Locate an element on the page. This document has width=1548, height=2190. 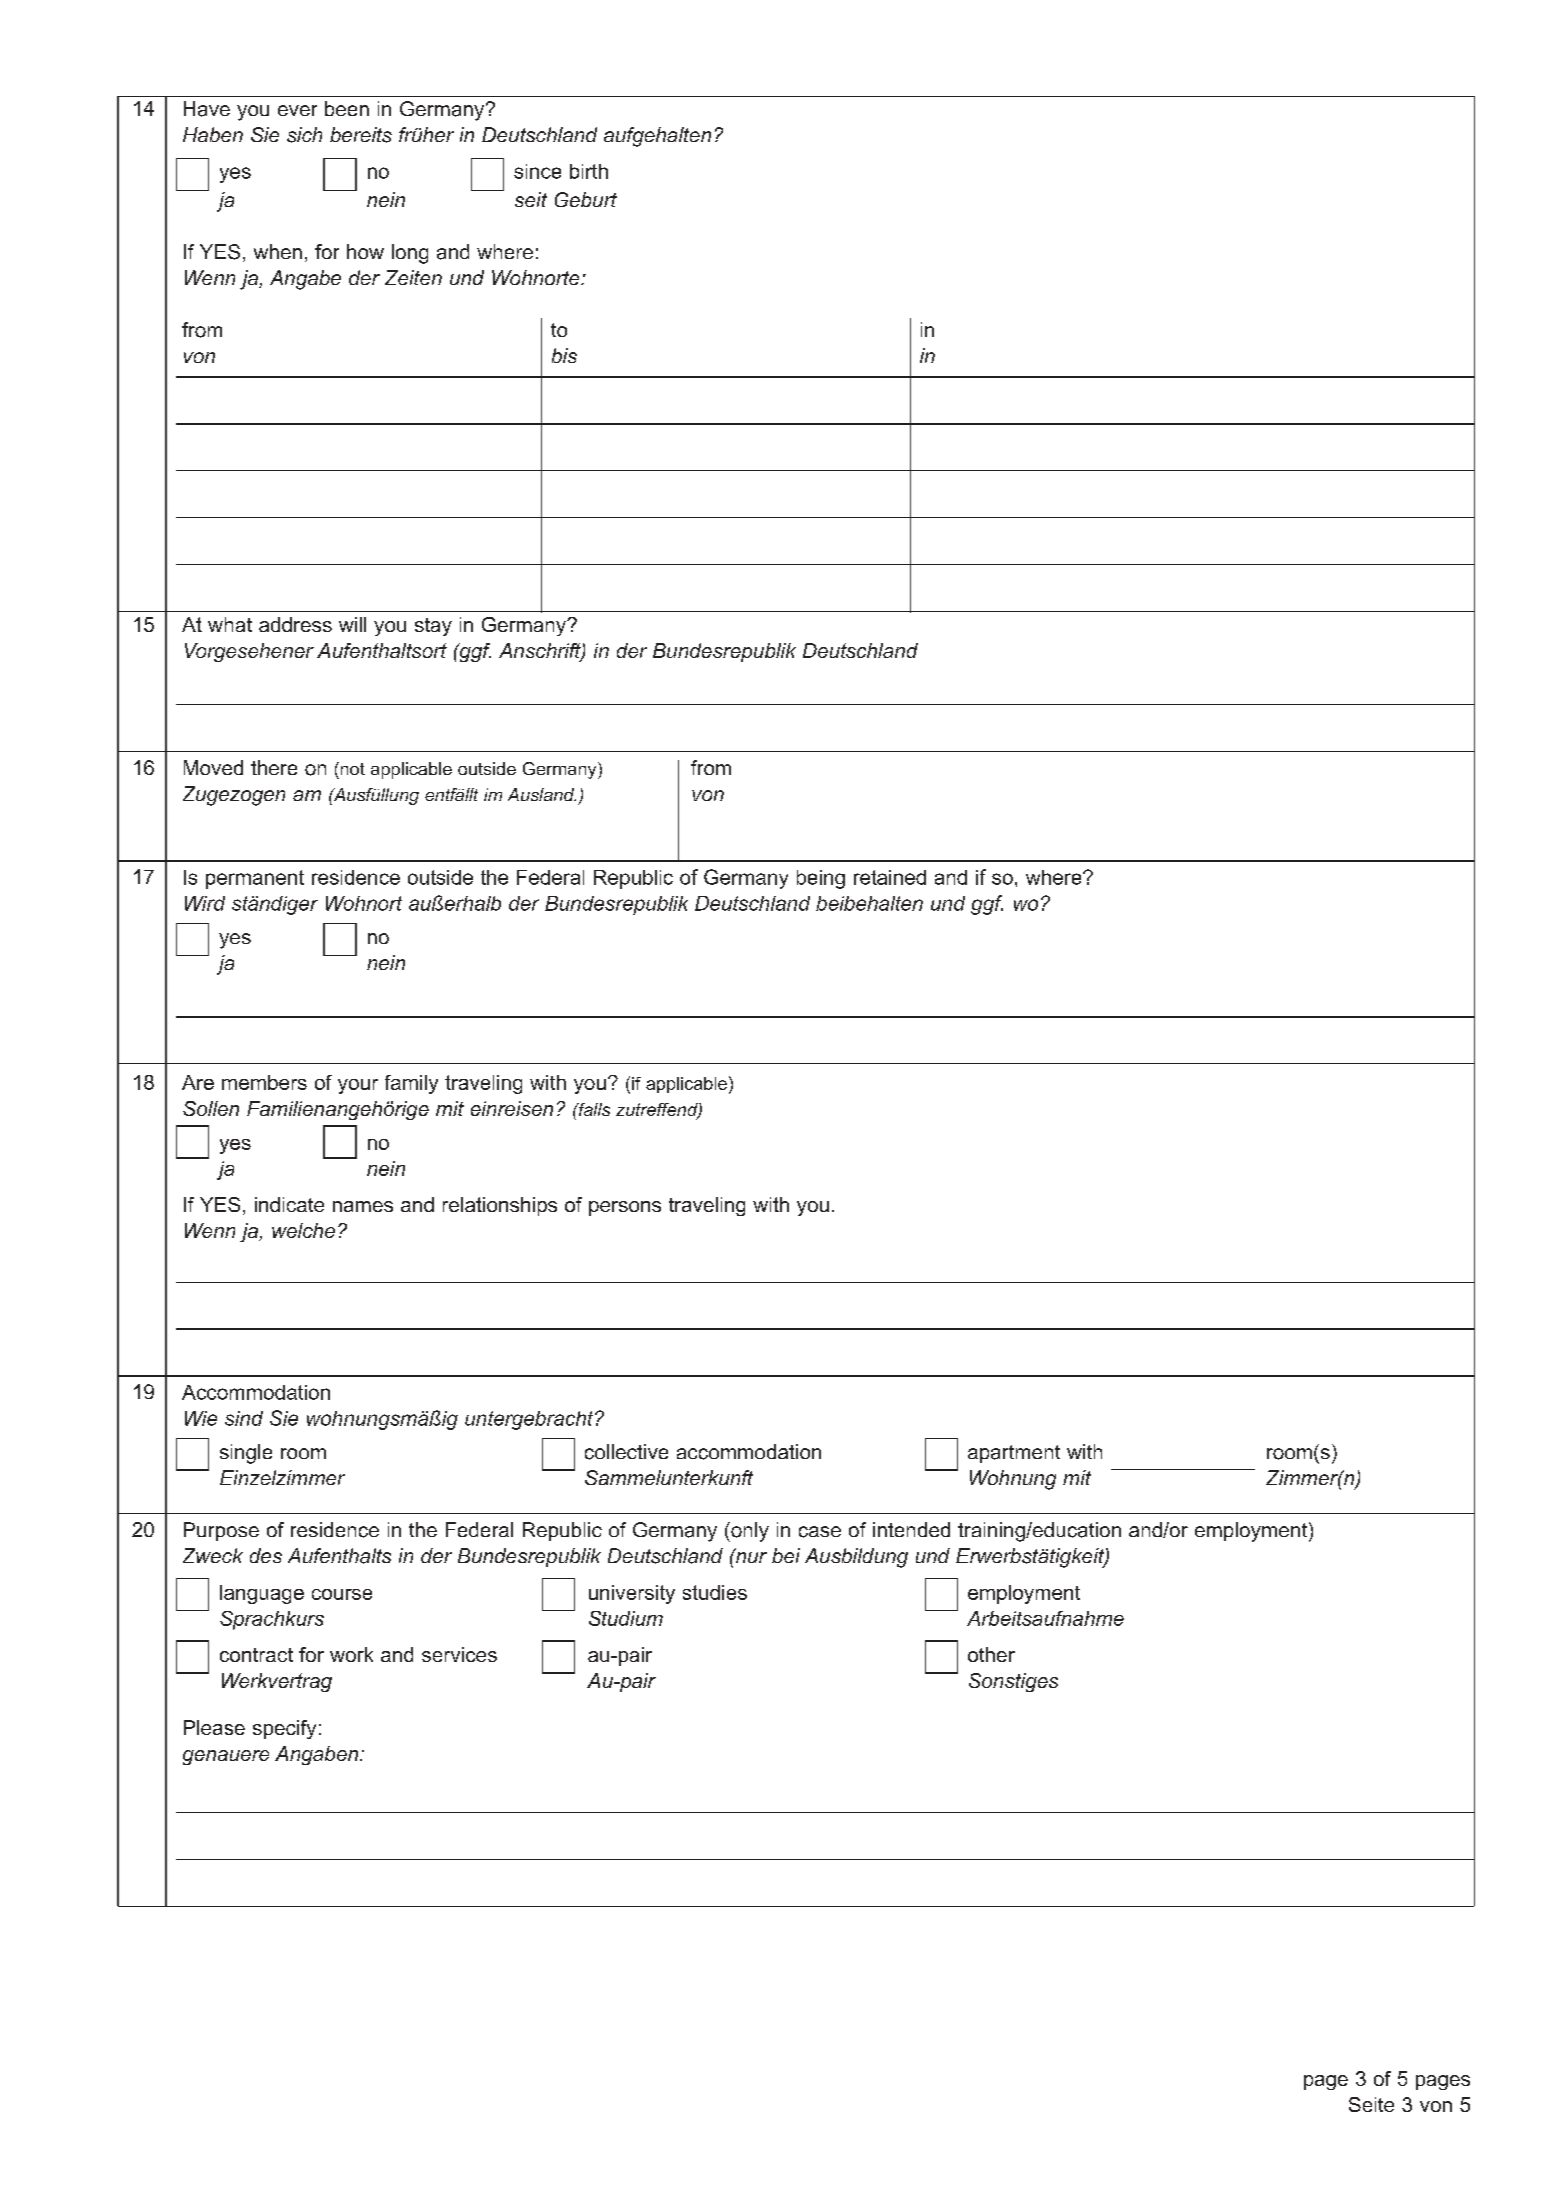
permanent is located at coordinates (255, 879).
